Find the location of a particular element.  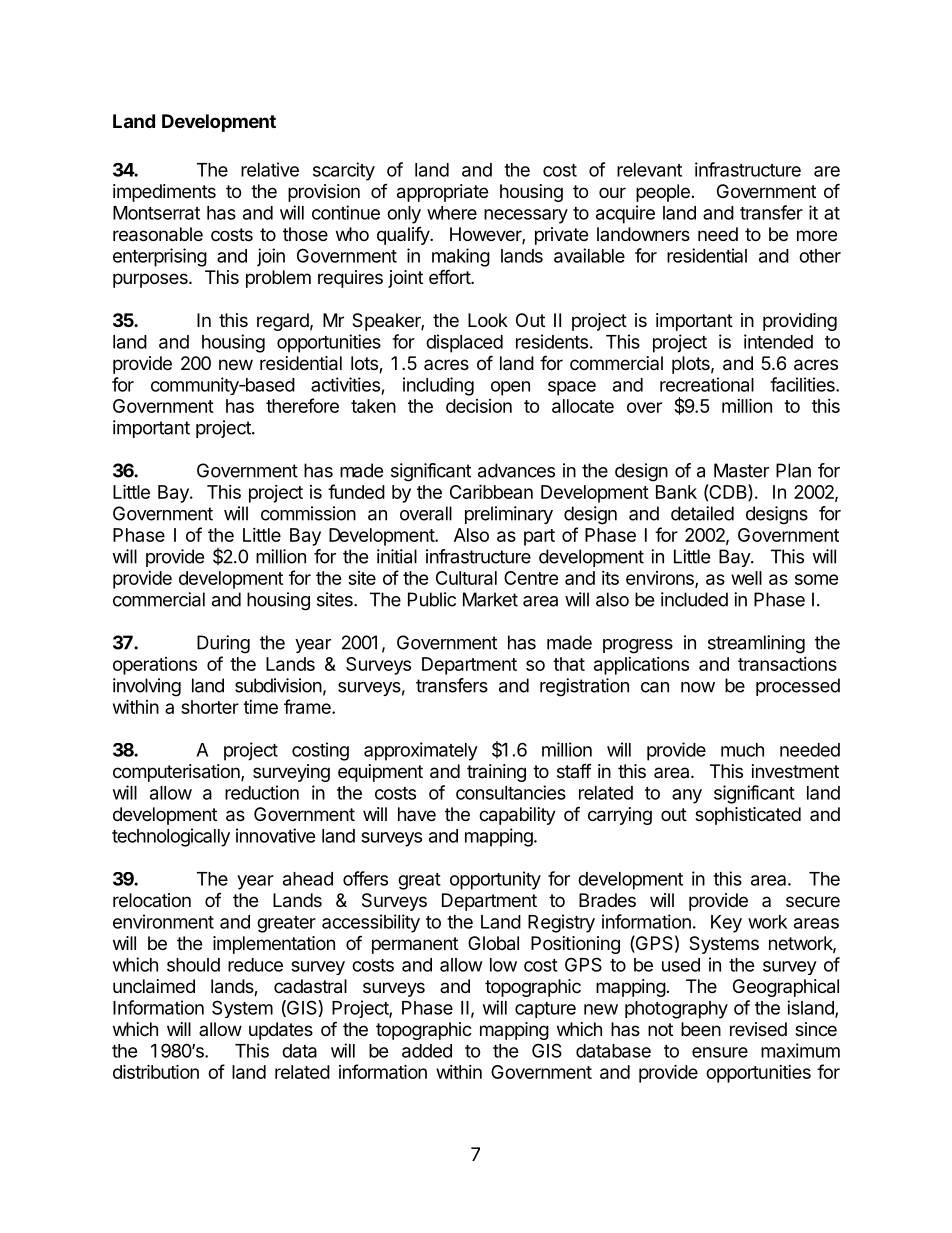

relative is located at coordinates (270, 169).
